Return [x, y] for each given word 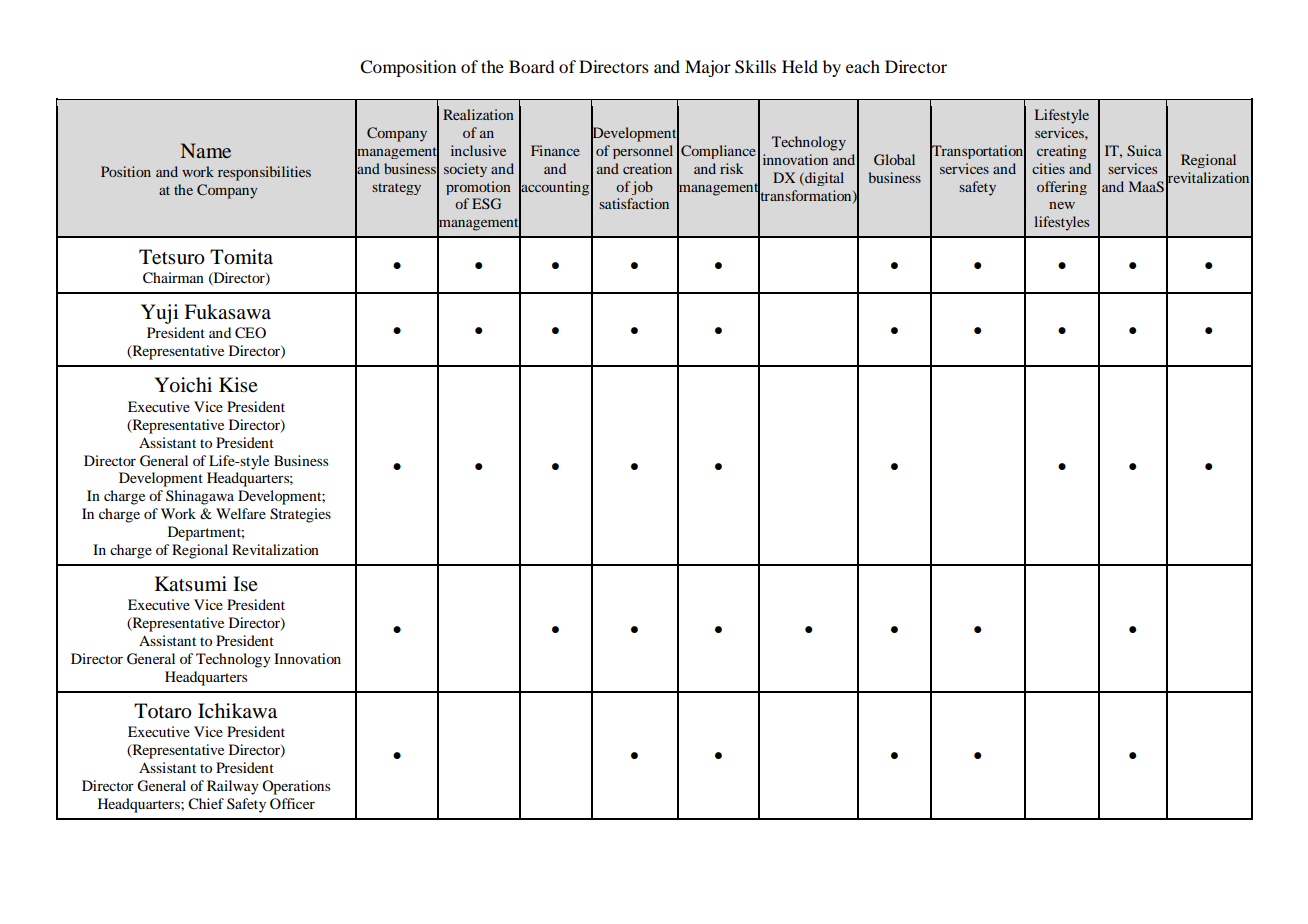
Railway [233, 787]
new [1062, 205]
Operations [296, 787]
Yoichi [183, 385]
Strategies [300, 515]
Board [532, 66]
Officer [292, 803]
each [863, 66]
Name [206, 150]
